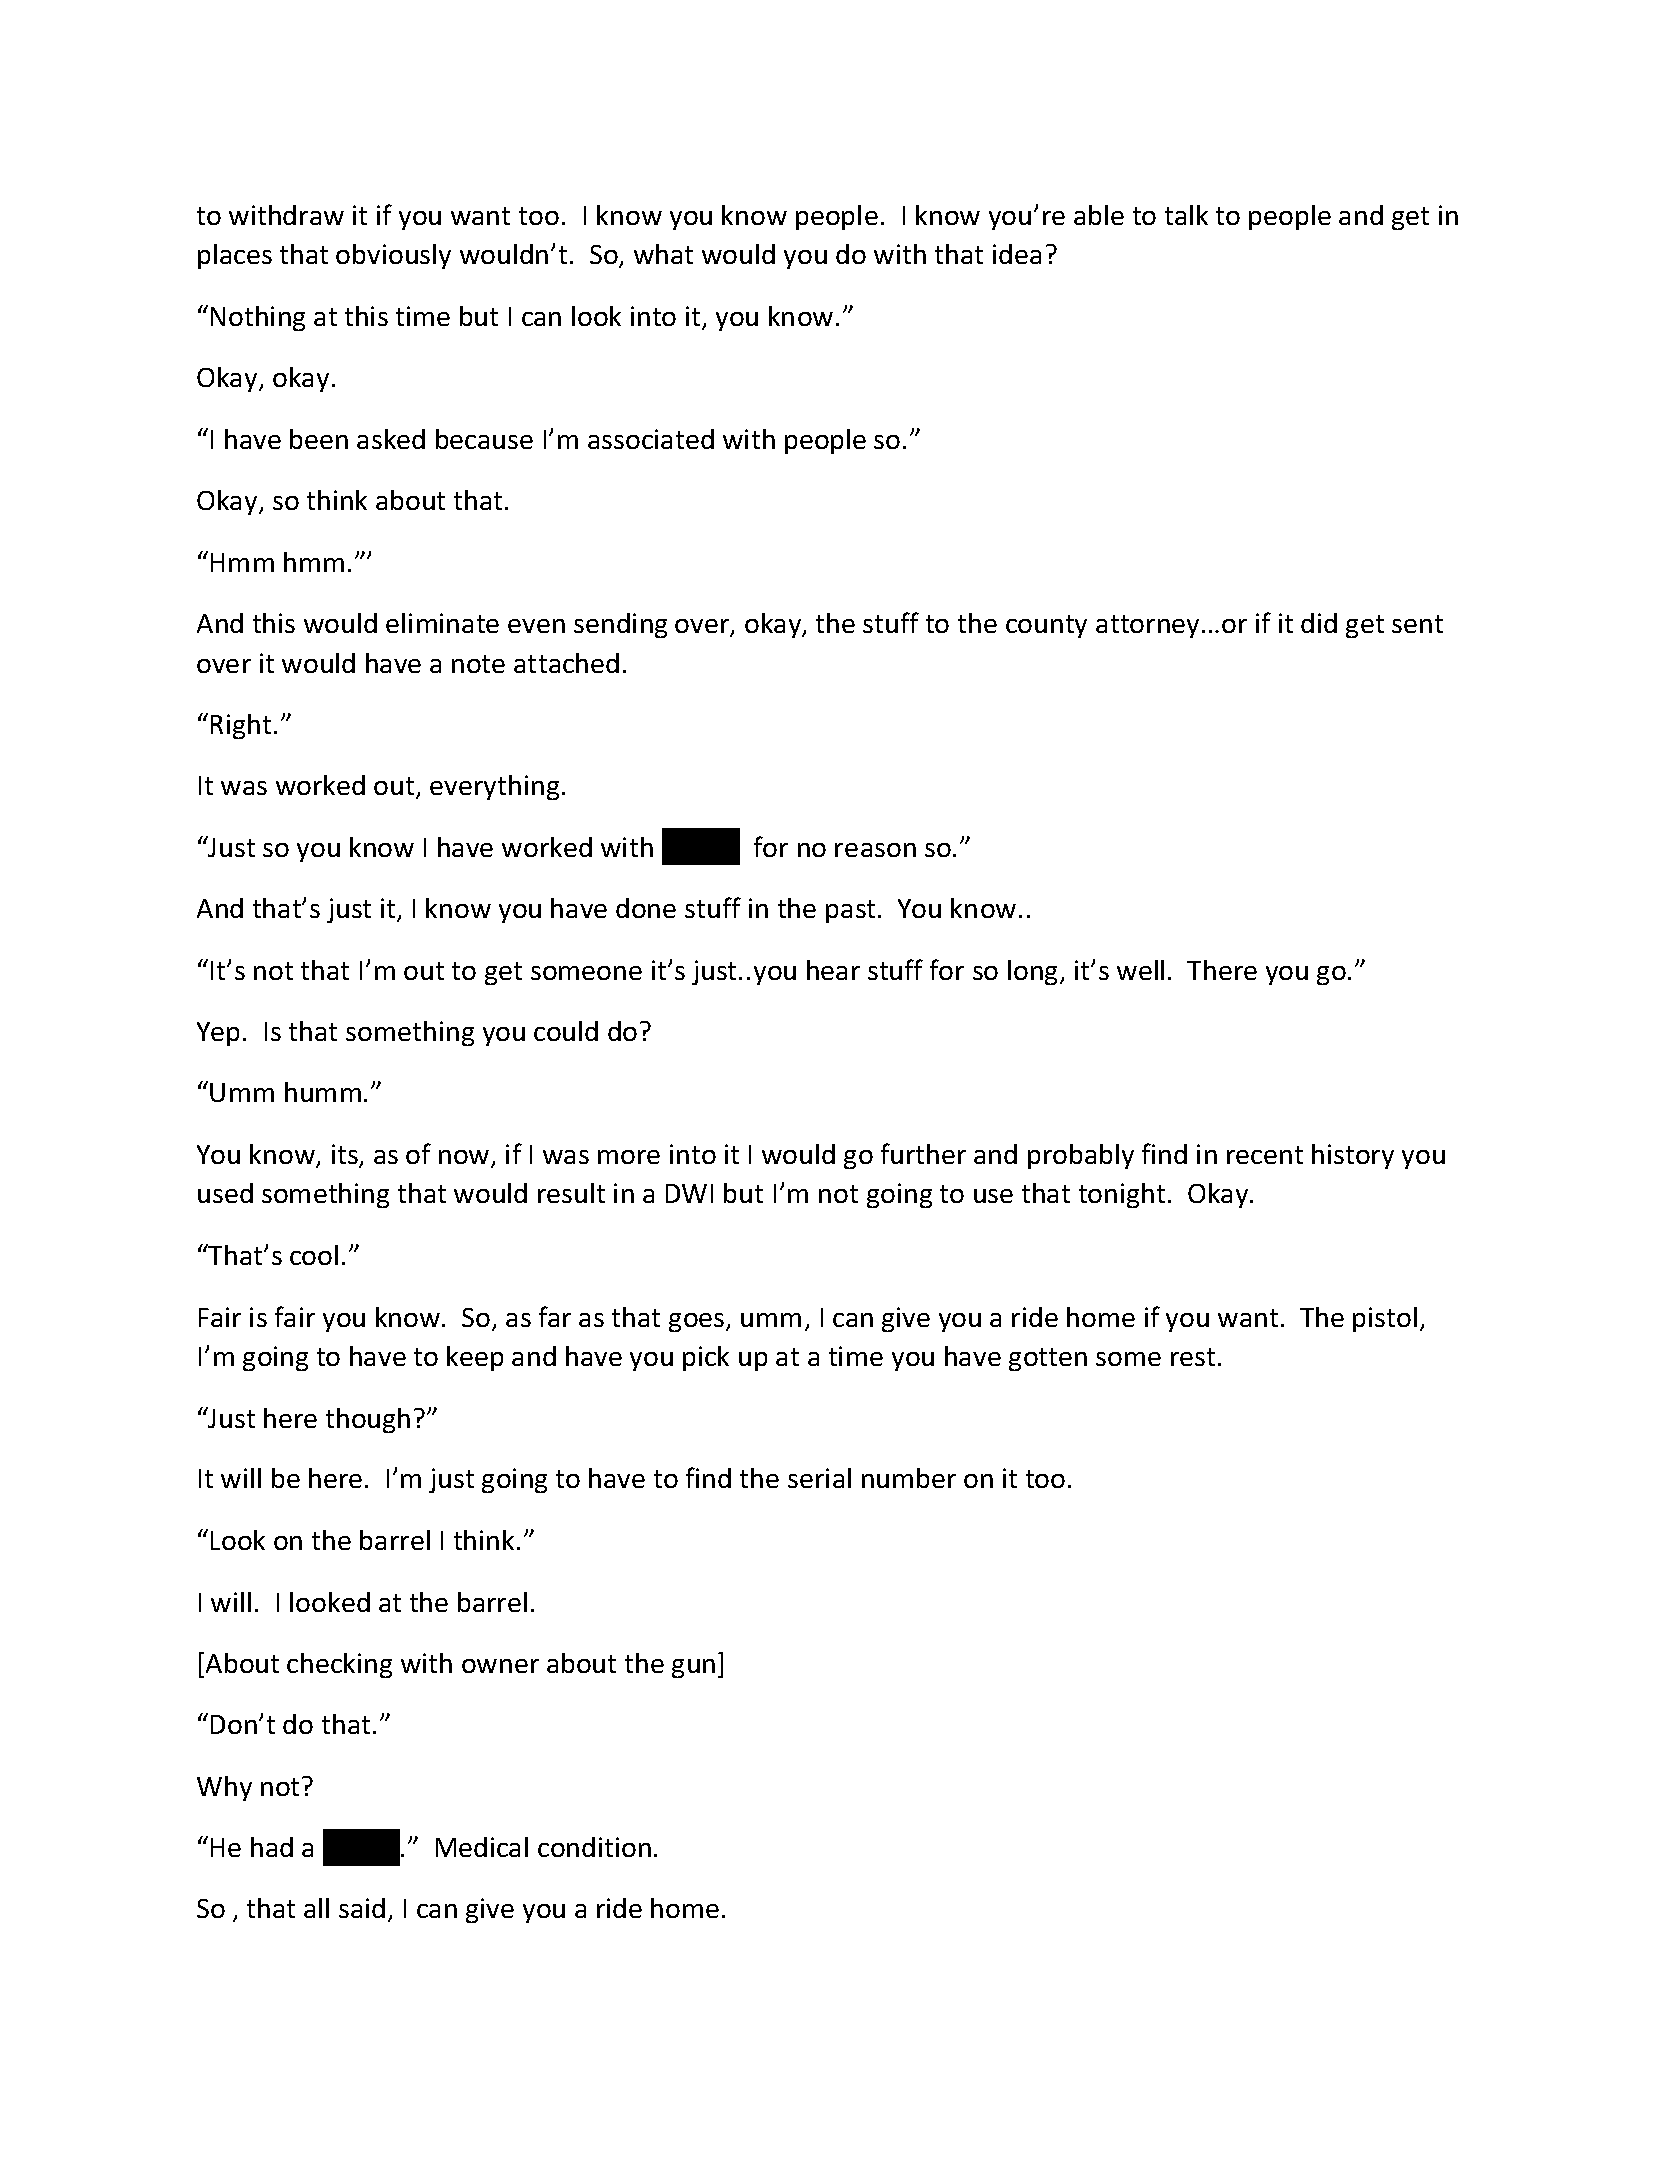 The height and width of the page is (2162, 1670). Describe the element at coordinates (1193, 1357) in the page. I see `rest` at that location.
